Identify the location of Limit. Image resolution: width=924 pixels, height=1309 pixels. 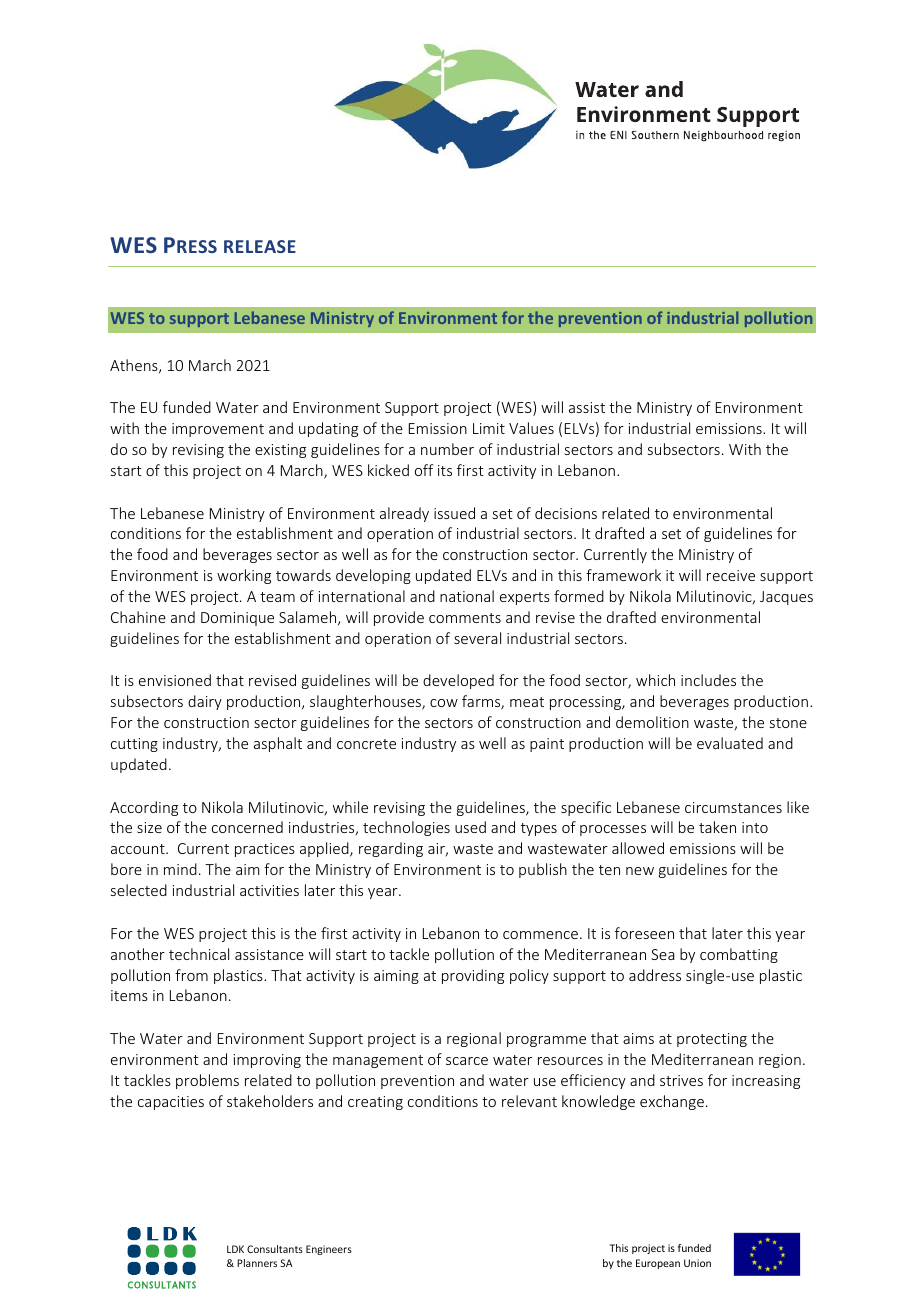
(489, 428).
